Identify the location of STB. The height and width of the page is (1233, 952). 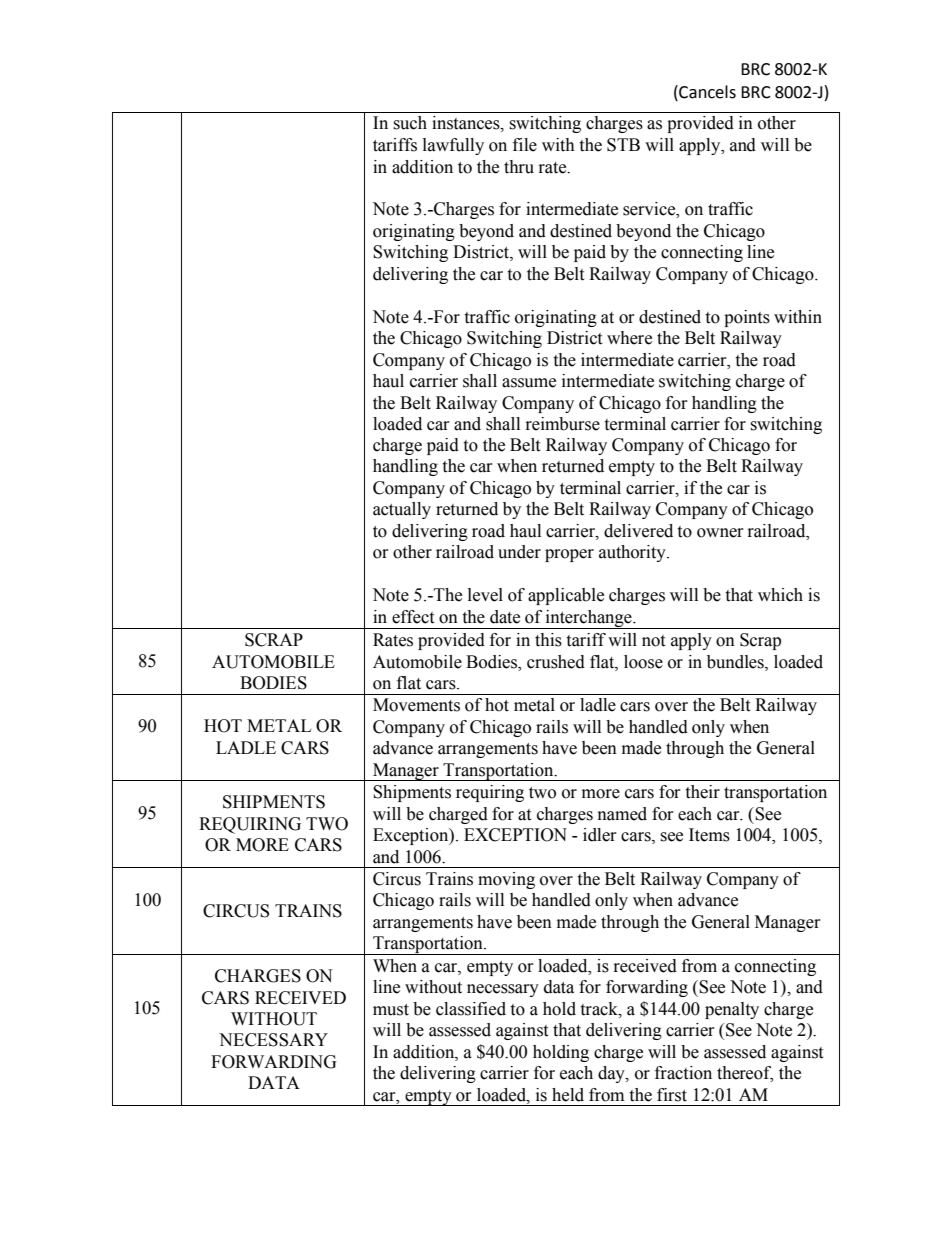
(623, 145).
